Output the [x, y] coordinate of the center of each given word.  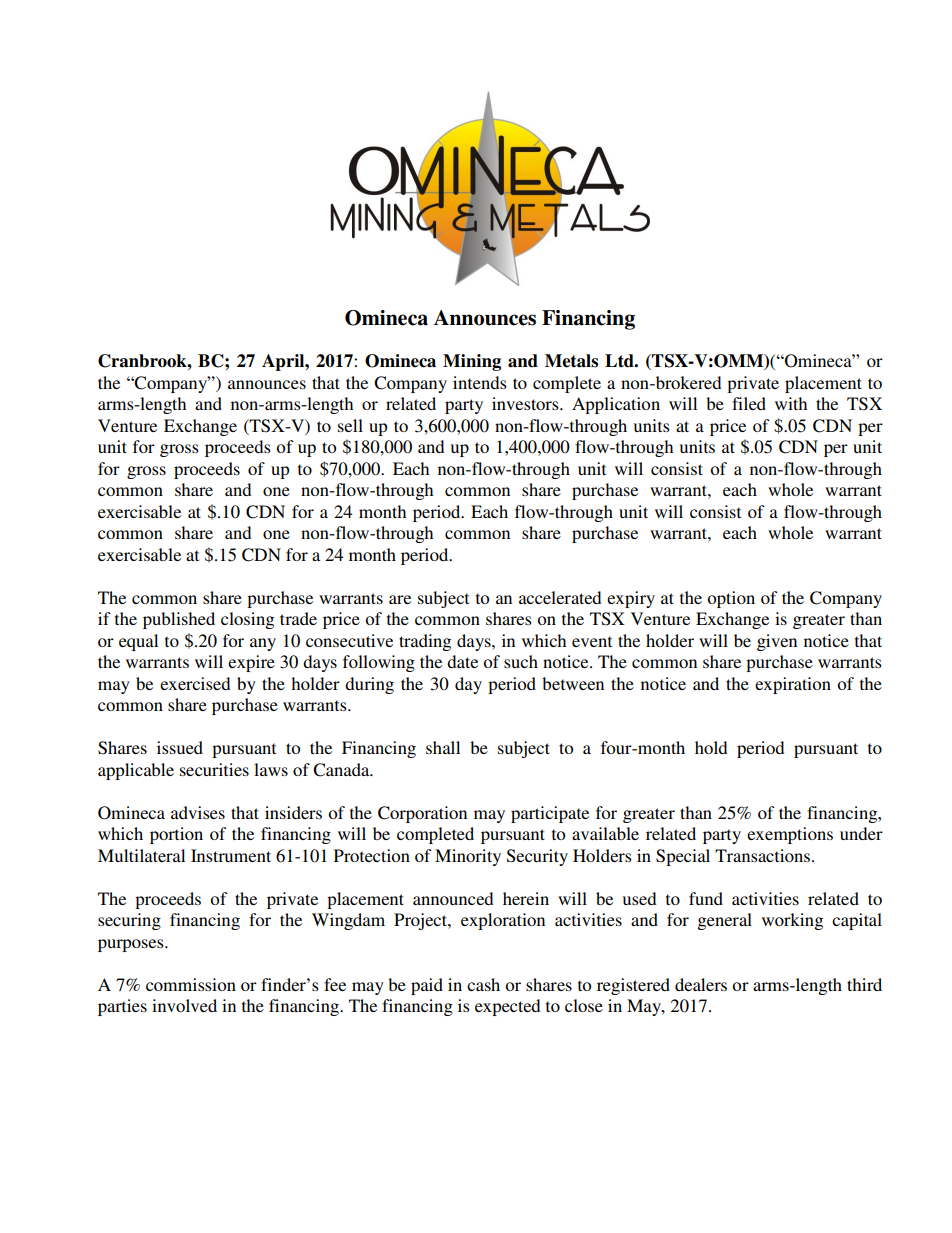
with [791, 403]
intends [480, 382]
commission [191, 984]
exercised [195, 683]
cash [483, 984]
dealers [701, 984]
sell [350, 425]
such [521, 661]
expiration [793, 685]
